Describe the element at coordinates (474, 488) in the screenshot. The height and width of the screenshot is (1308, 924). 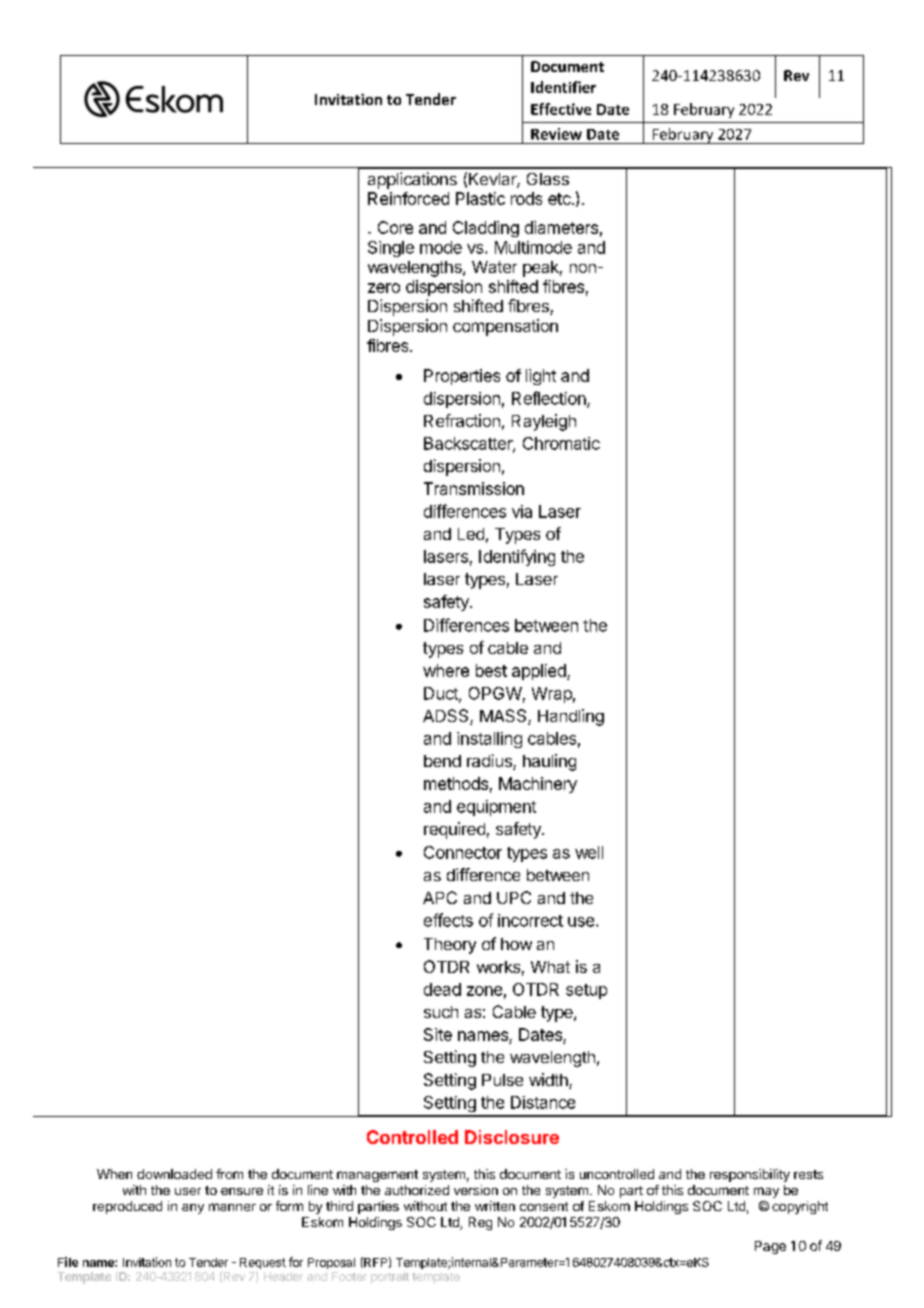
I see `Transmission` at that location.
